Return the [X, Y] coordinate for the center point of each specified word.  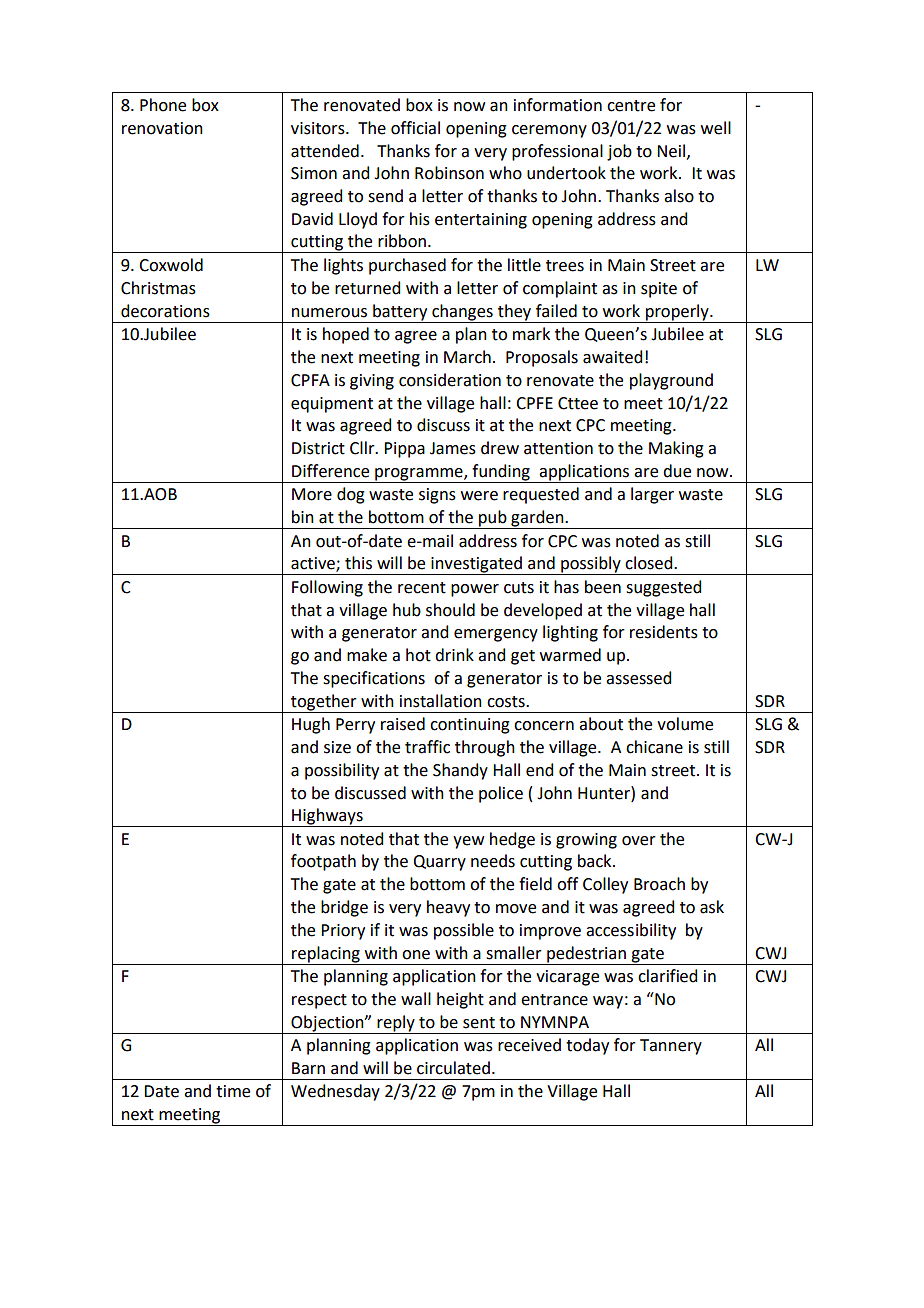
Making [676, 449]
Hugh [311, 725]
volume [685, 724]
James [453, 448]
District [318, 448]
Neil [672, 151]
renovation [162, 128]
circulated [453, 1068]
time [233, 1091]
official [415, 128]
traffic [427, 747]
